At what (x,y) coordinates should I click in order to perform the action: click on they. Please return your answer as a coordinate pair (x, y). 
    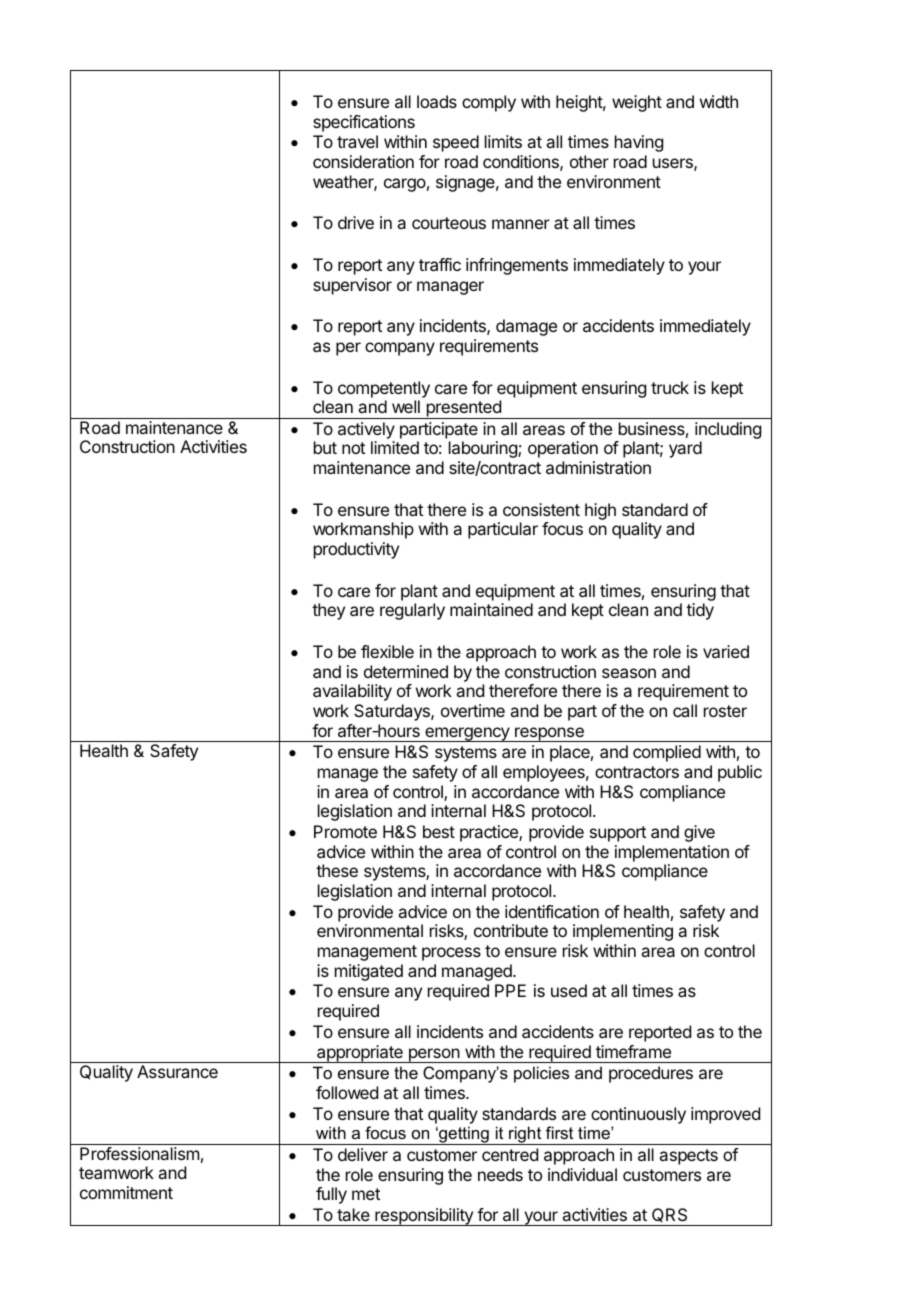
    Looking at the image, I should click on (328, 611).
